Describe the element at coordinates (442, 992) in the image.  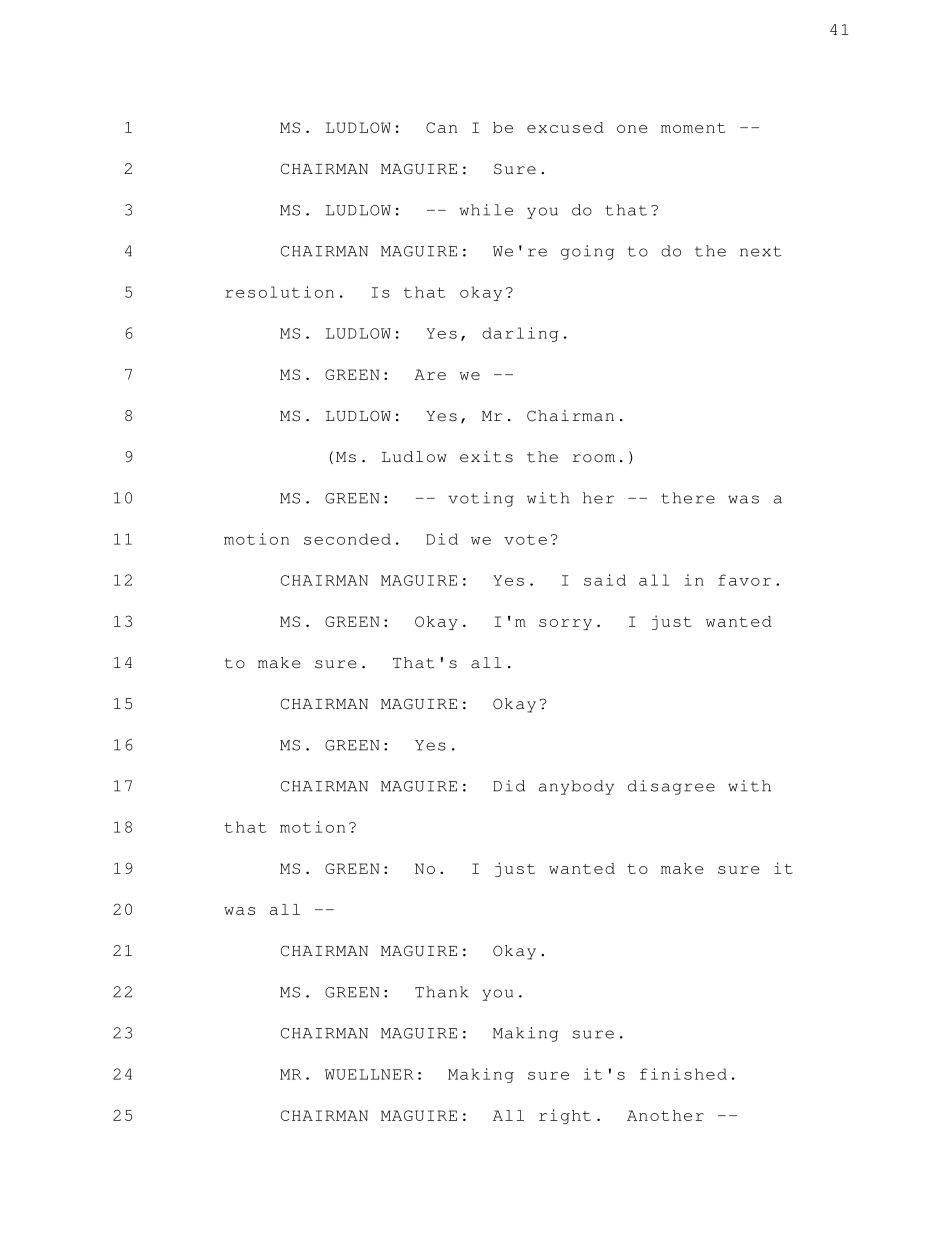
I see `Thank` at that location.
